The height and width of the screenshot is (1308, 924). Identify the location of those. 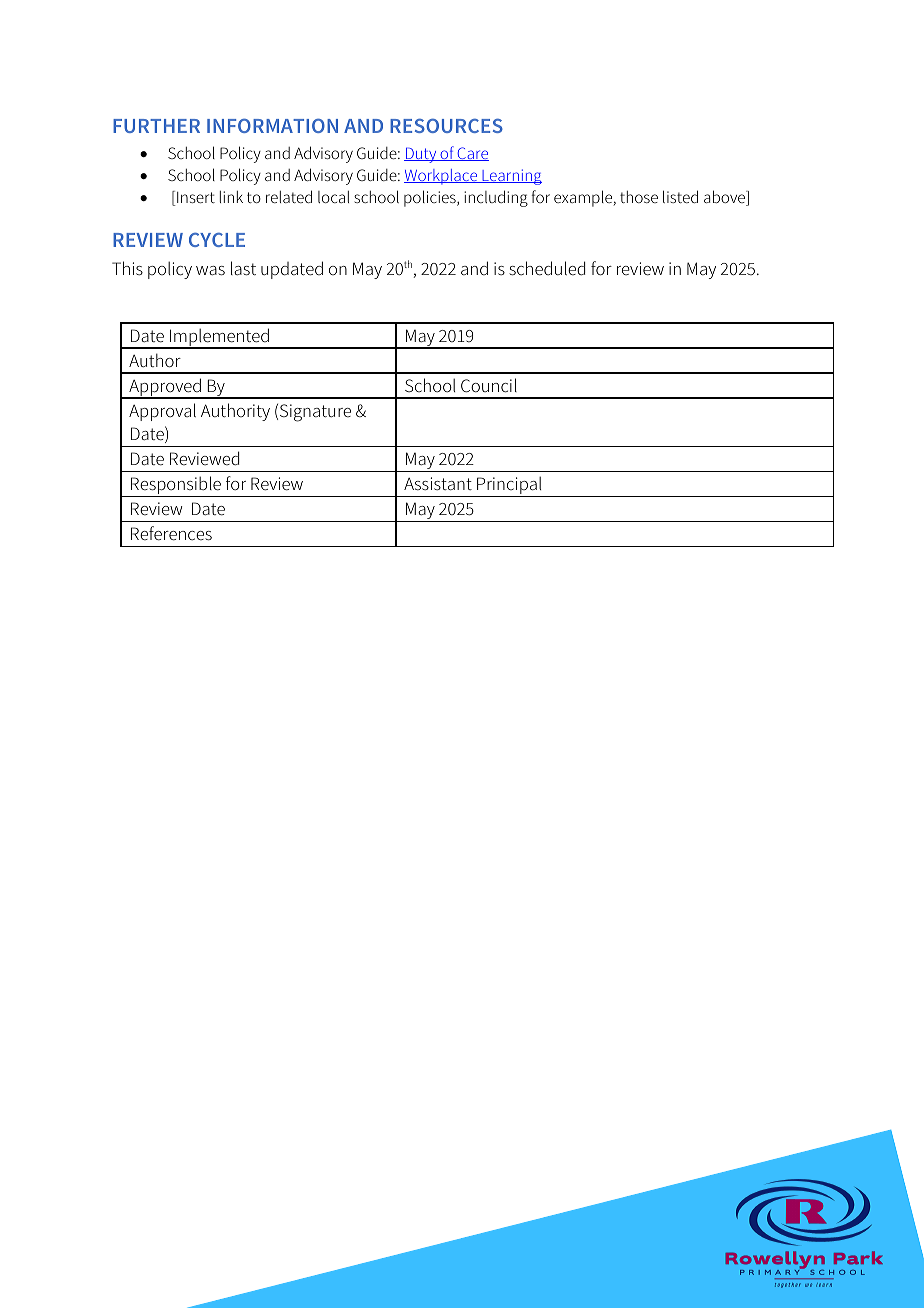
(639, 197).
